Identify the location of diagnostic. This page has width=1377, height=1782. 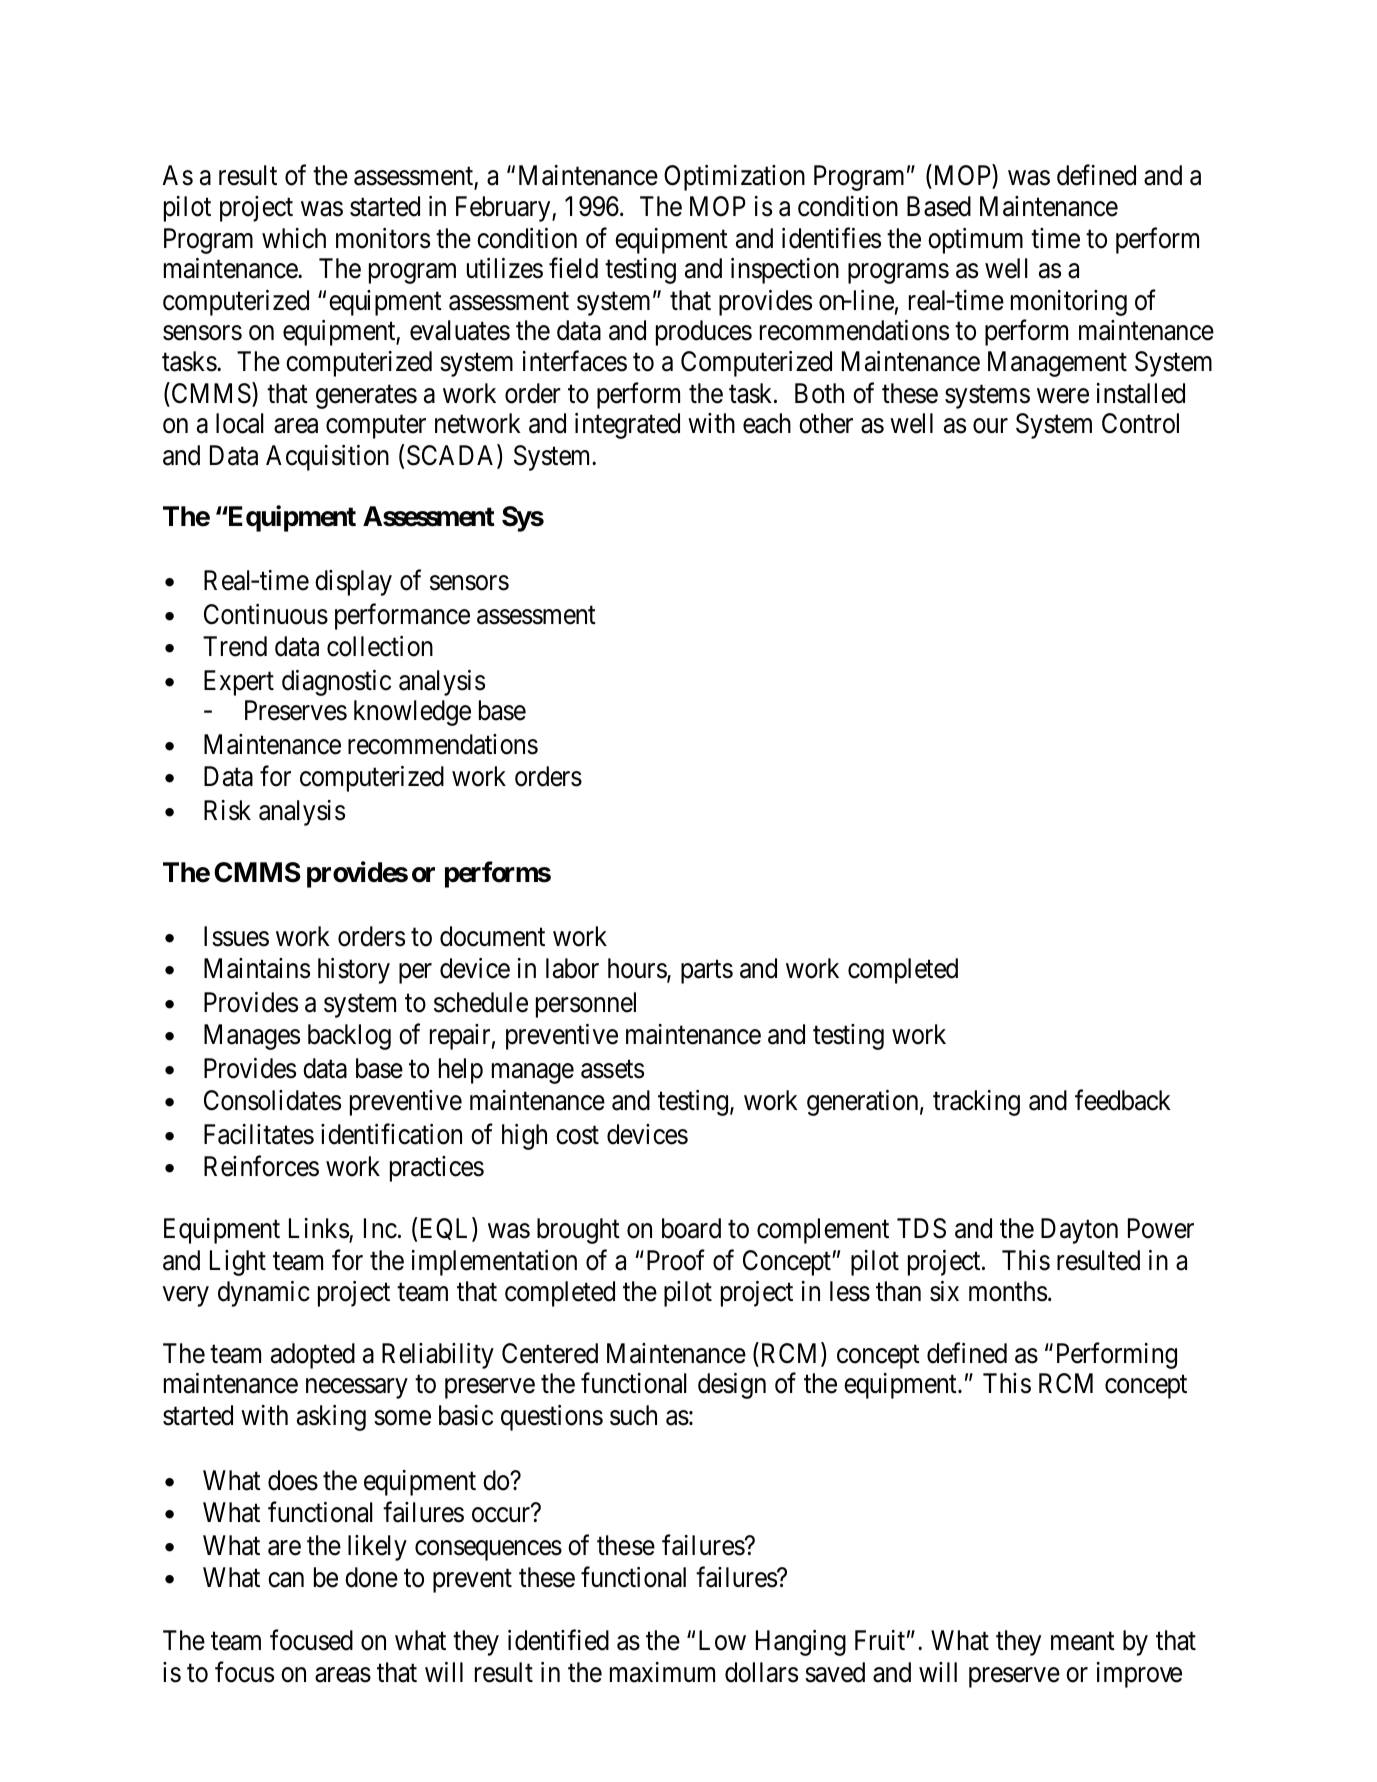
(336, 683).
